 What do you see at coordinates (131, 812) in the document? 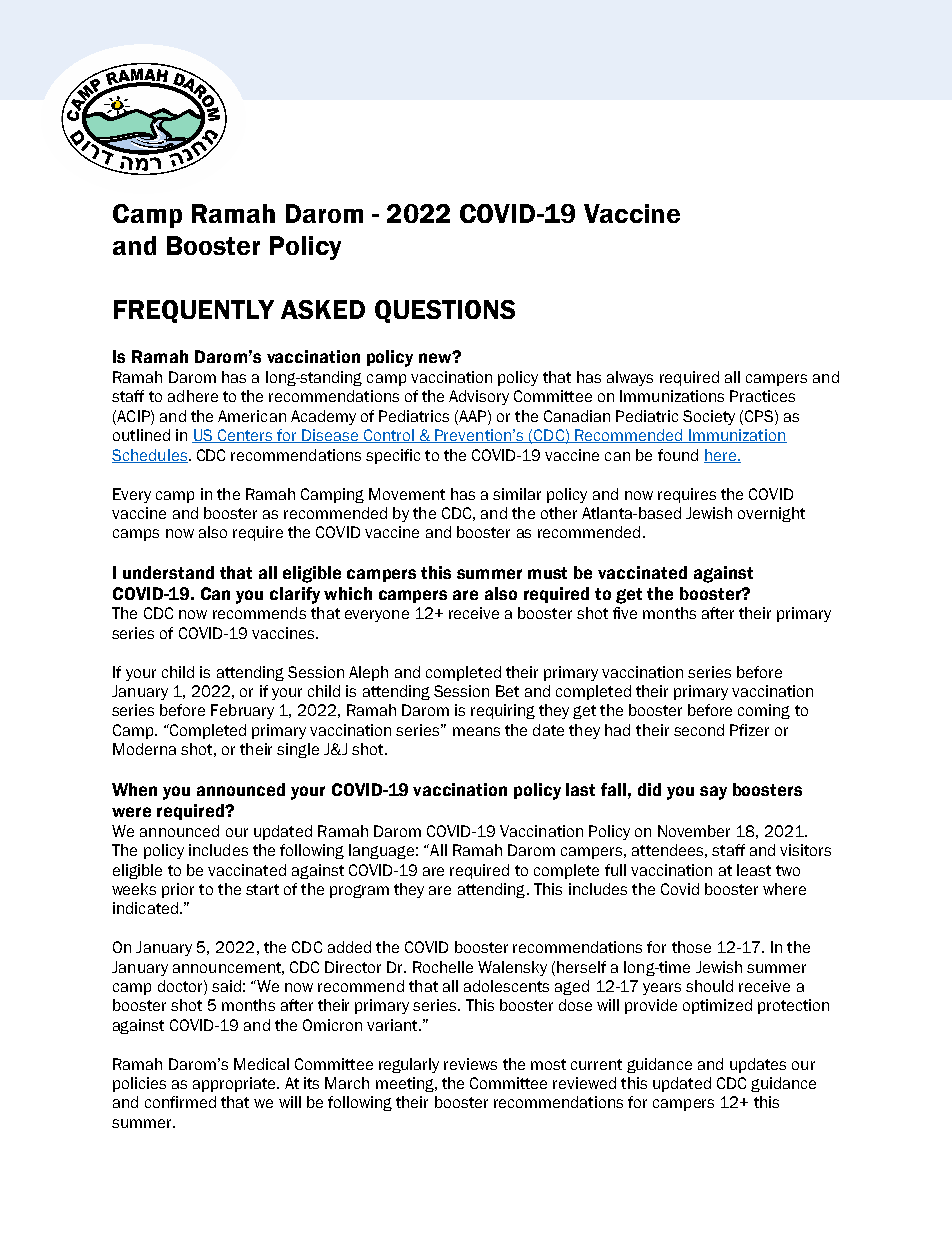
I see `were` at bounding box center [131, 812].
